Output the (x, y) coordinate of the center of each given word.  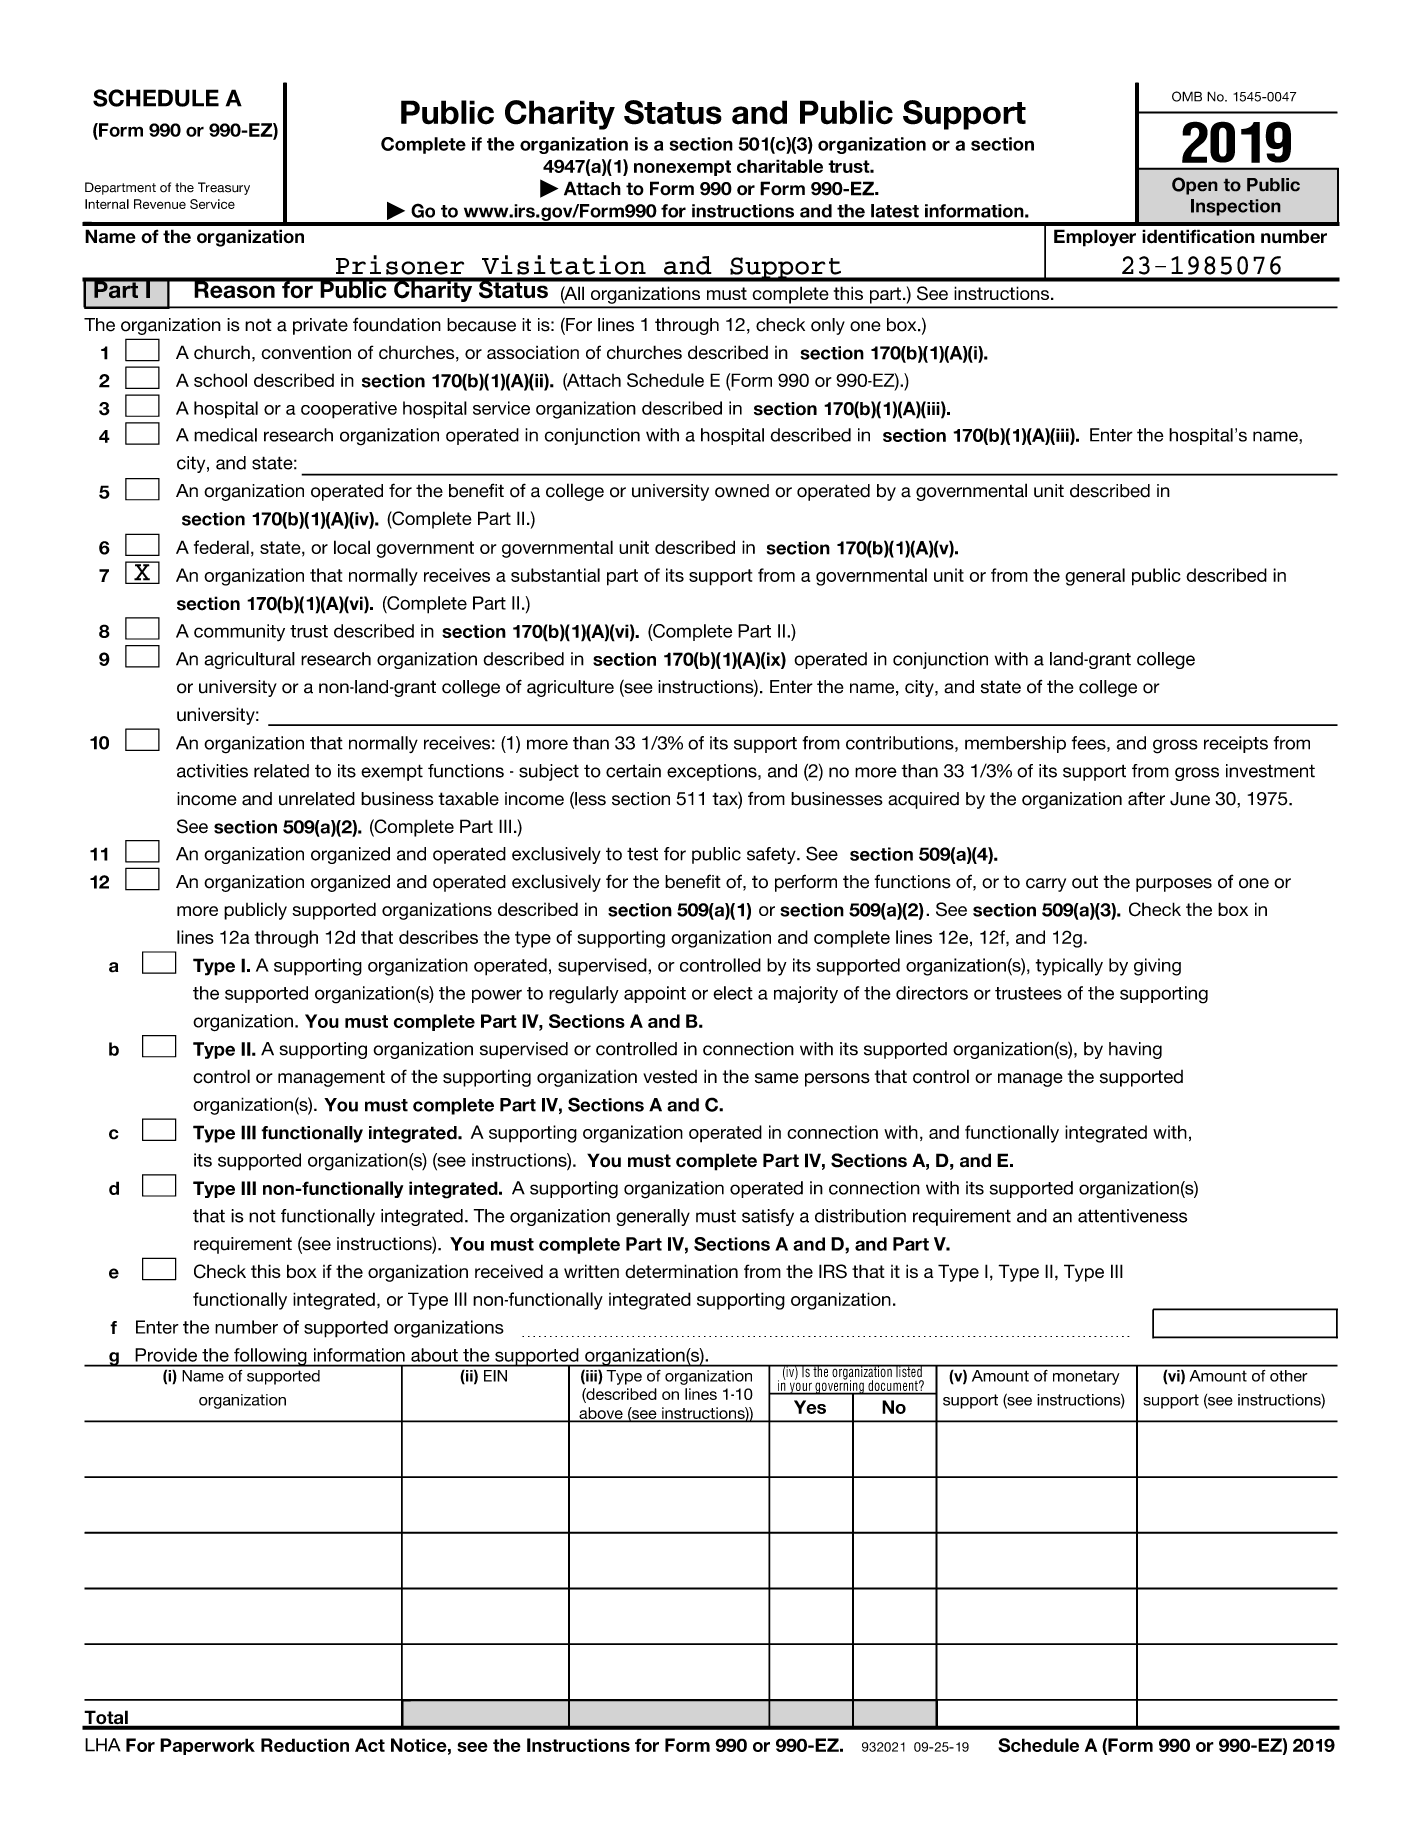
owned (742, 491)
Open (1195, 186)
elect (733, 993)
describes (438, 937)
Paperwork (207, 1746)
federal (221, 547)
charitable (780, 166)
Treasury (224, 188)
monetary (1086, 1377)
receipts (1236, 744)
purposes (1174, 885)
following (270, 1357)
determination (681, 1271)
